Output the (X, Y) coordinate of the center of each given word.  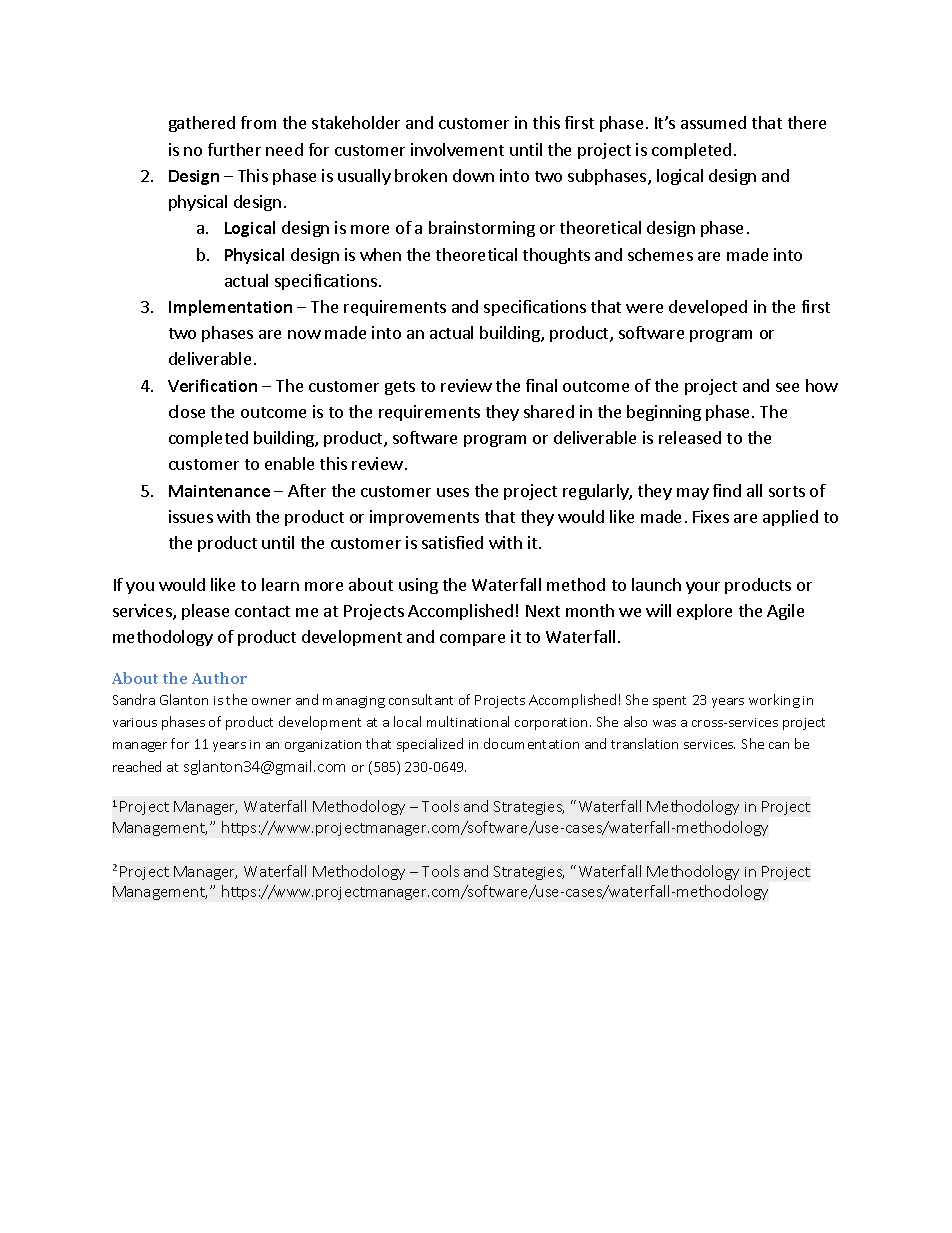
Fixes (711, 516)
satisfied (452, 542)
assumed (713, 122)
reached (137, 766)
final (541, 385)
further (234, 149)
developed (708, 308)
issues (191, 516)
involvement (457, 149)
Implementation (230, 308)
